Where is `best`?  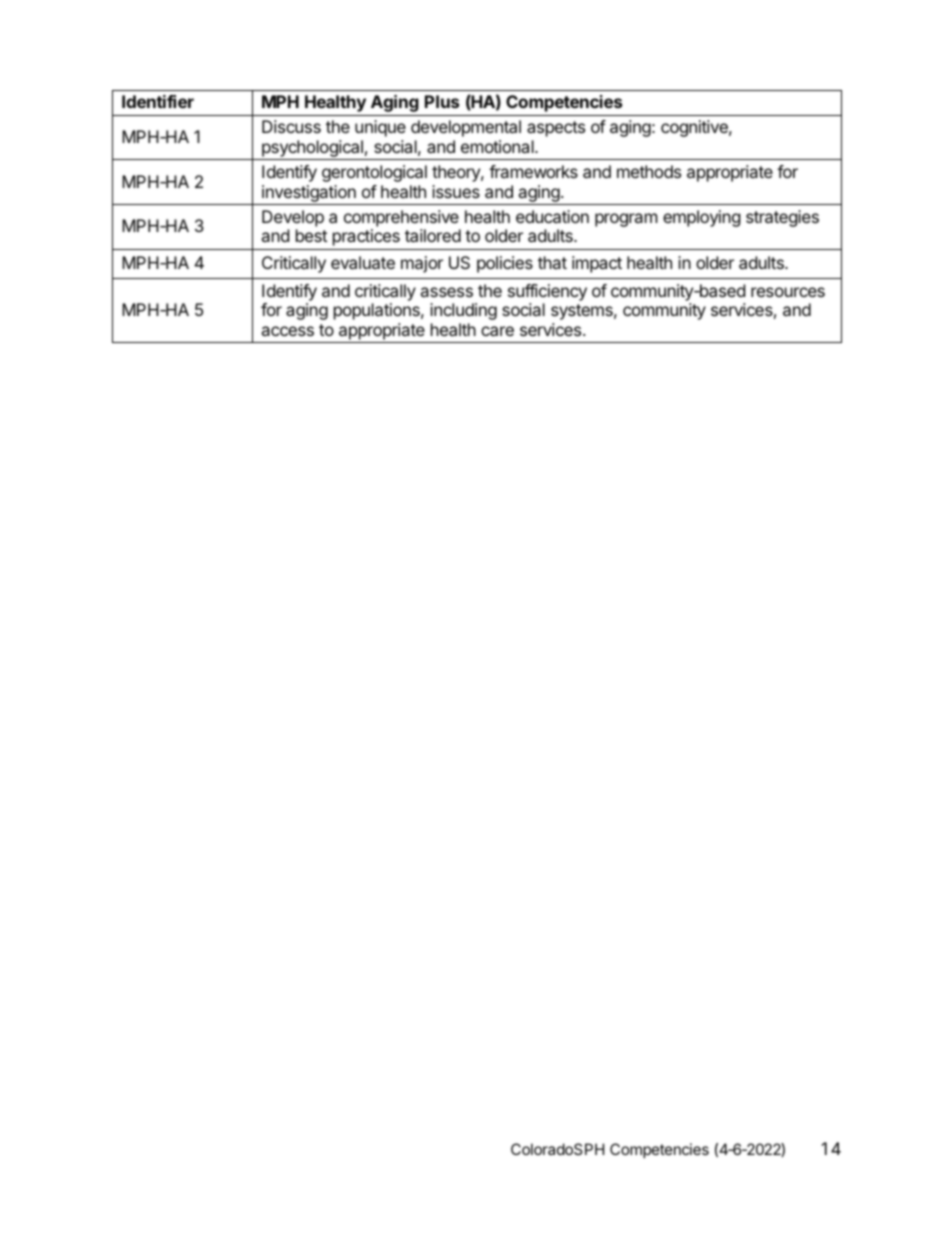
best is located at coordinates (311, 235).
